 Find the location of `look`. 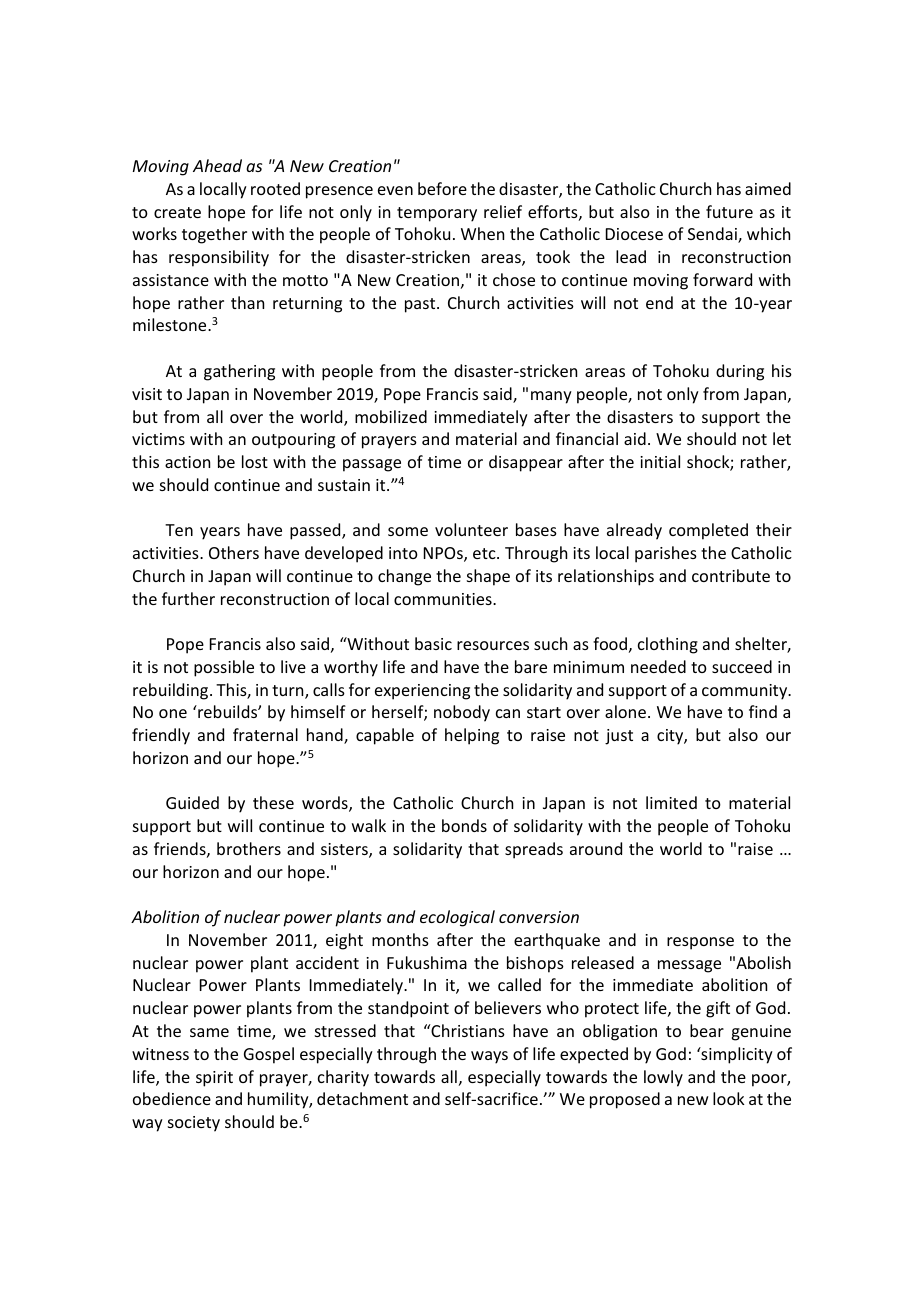

look is located at coordinates (729, 1098).
